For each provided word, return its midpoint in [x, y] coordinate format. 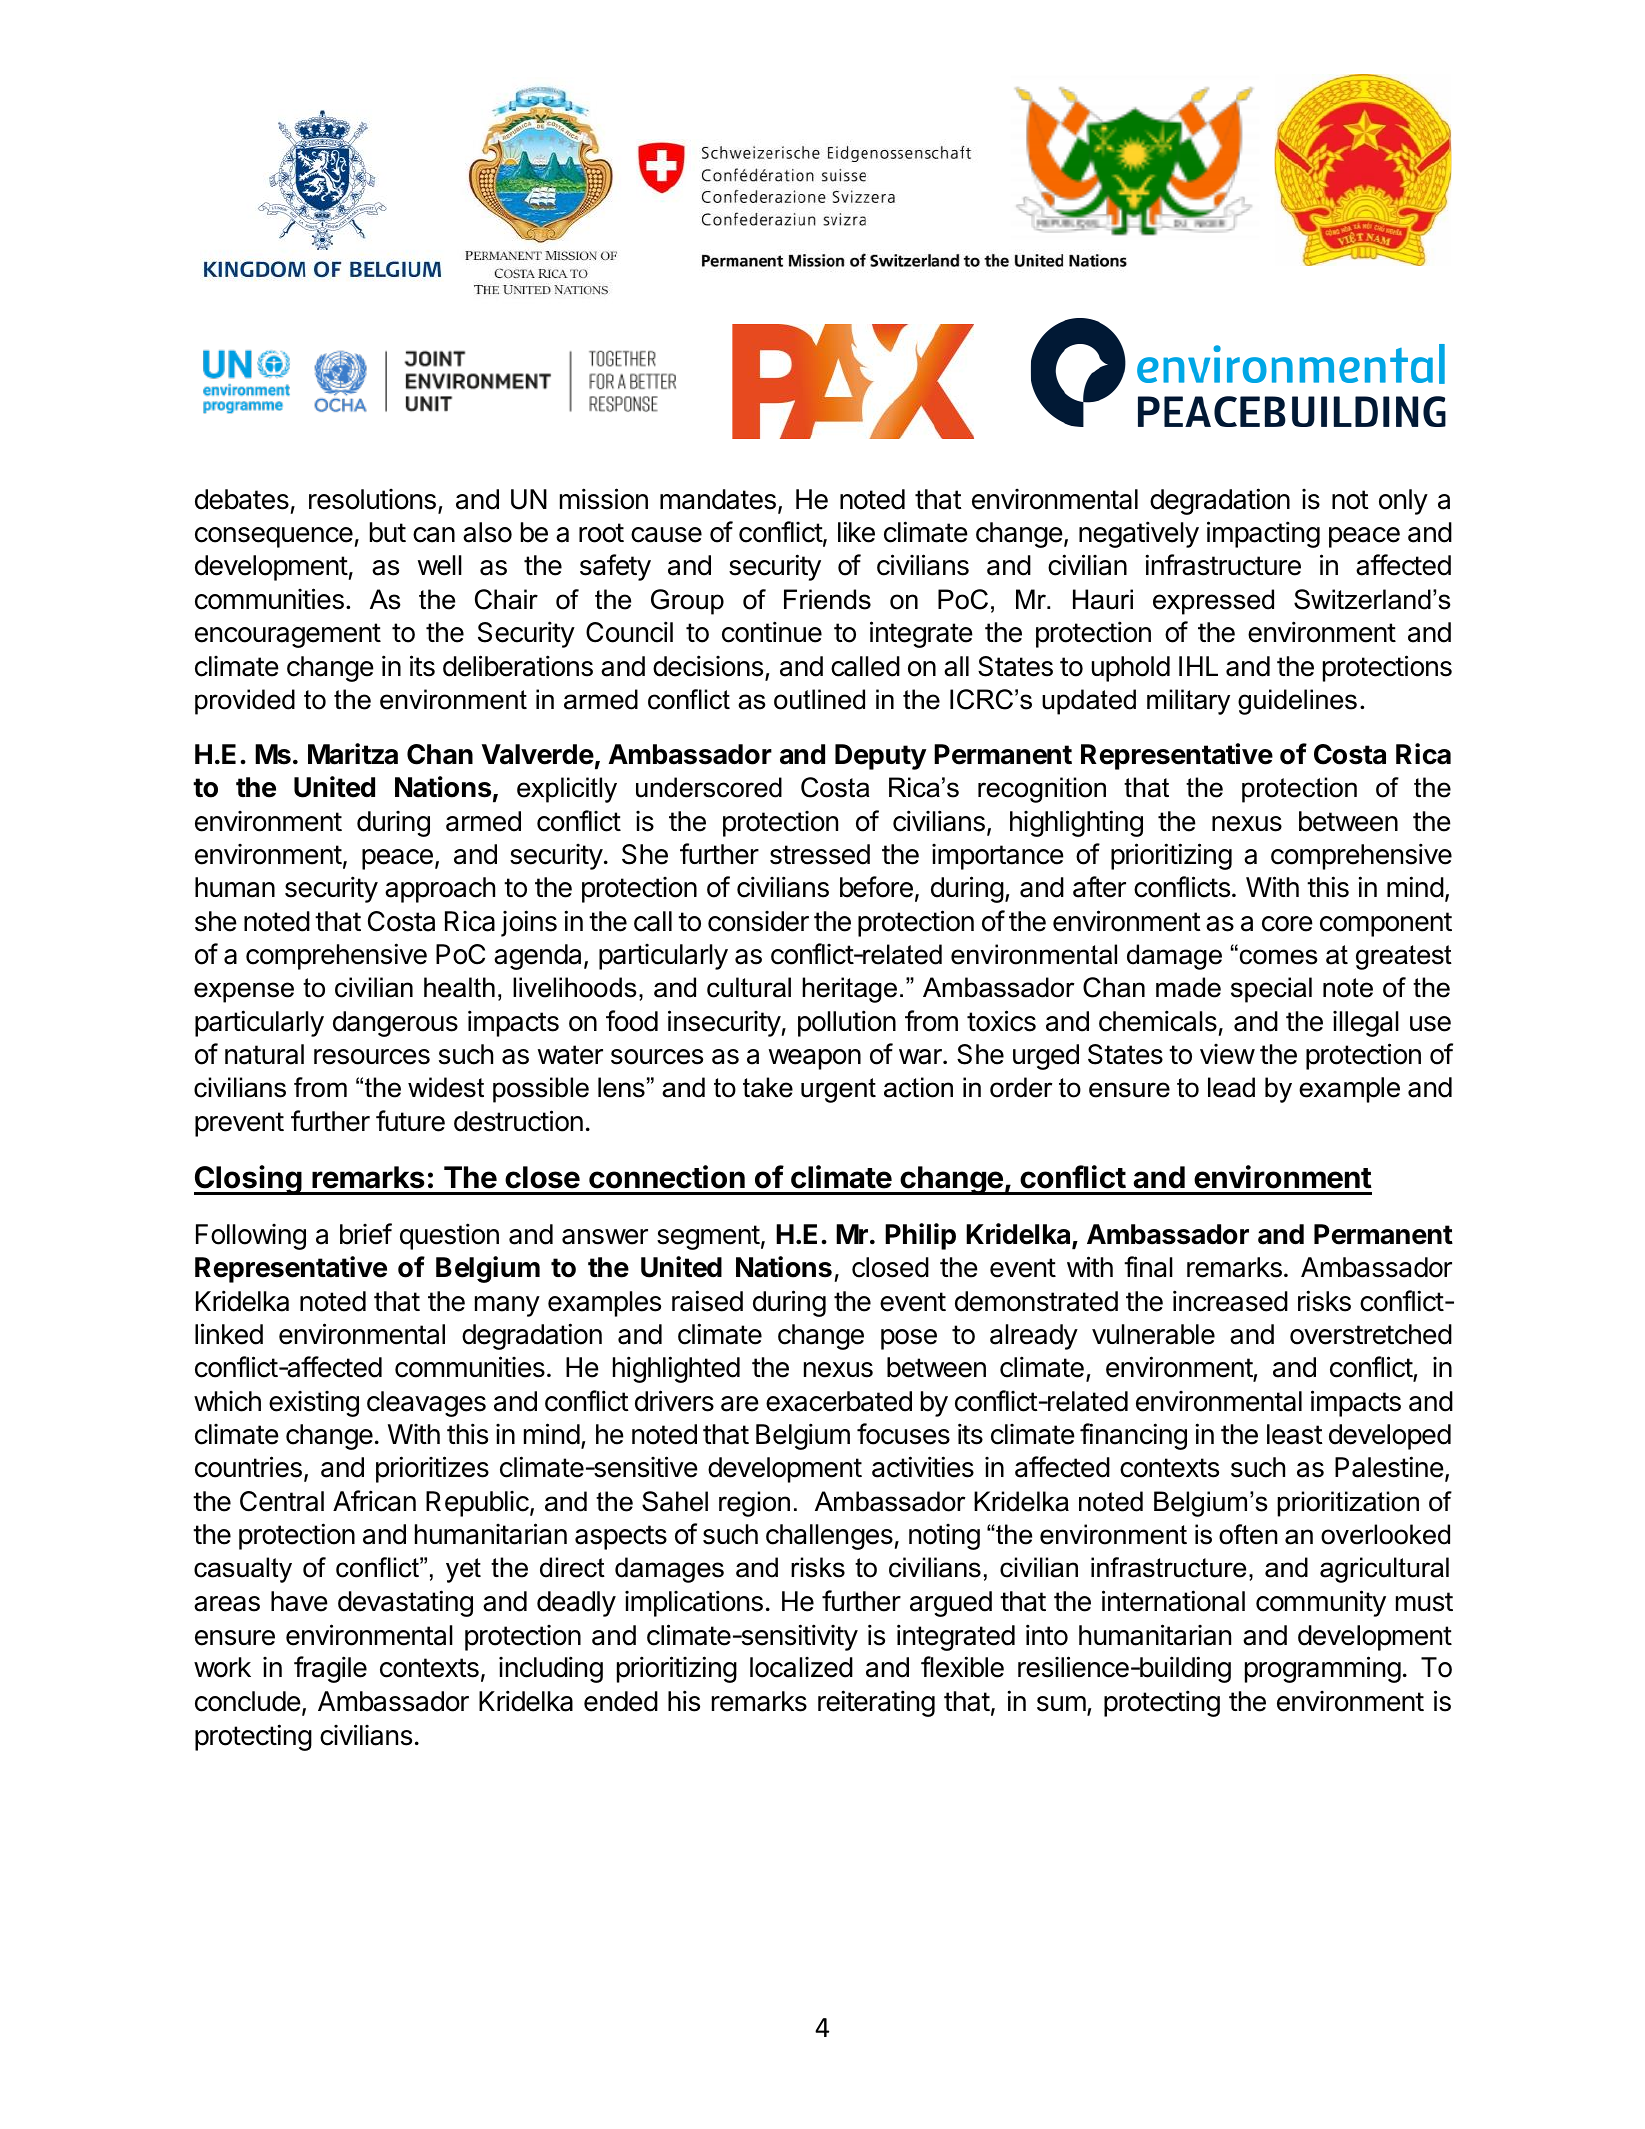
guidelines [1297, 702]
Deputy [880, 757]
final [1148, 1267]
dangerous [395, 1024]
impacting [1263, 534]
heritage [849, 990]
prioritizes [432, 1469]
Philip [920, 1236]
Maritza [353, 754]
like [856, 532]
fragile [330, 1669]
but [388, 532]
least [1295, 1434]
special [1271, 990]
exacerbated [839, 1401]
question [449, 1236]
